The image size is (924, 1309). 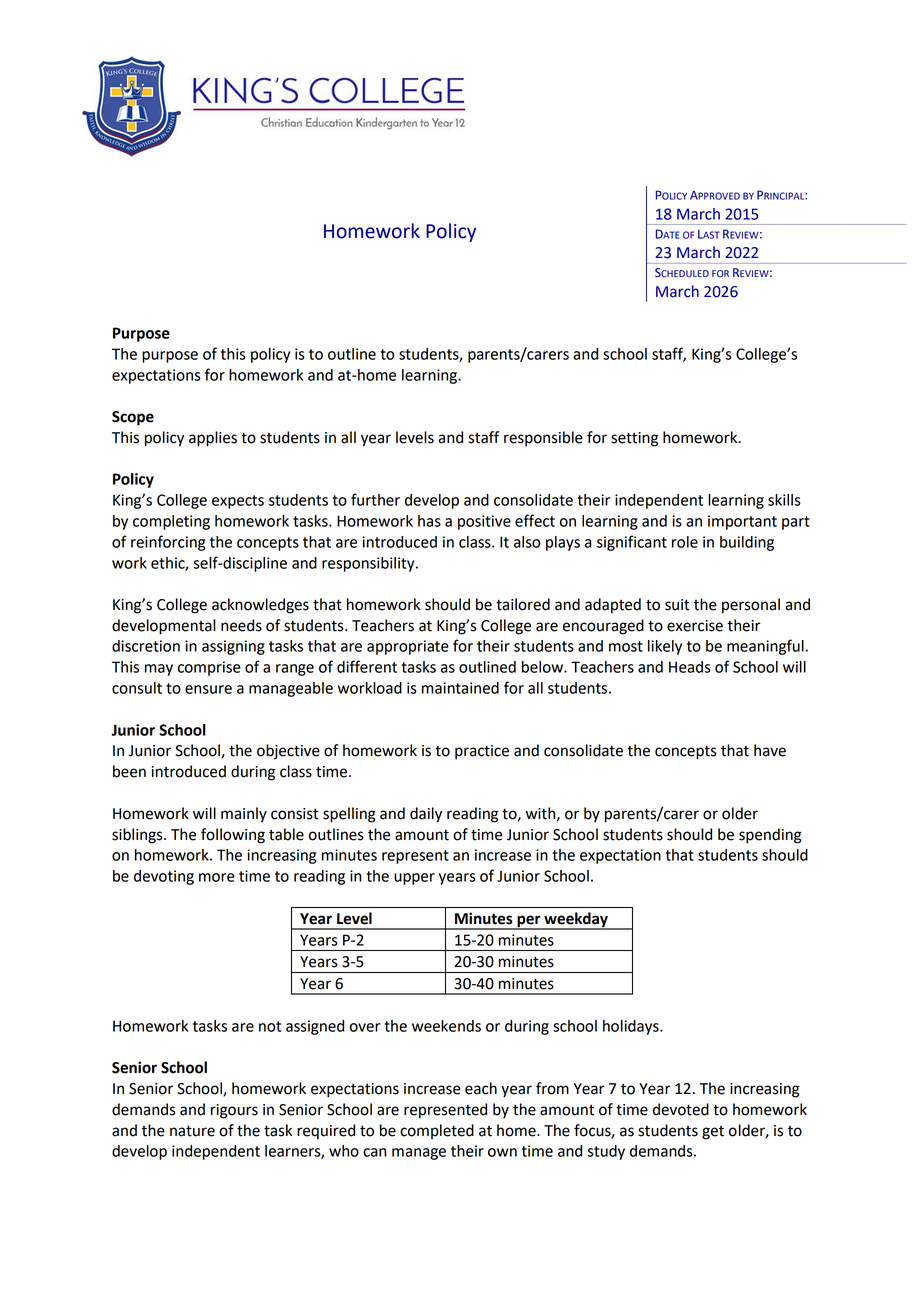 What do you see at coordinates (437, 1131) in the document?
I see `completed` at bounding box center [437, 1131].
